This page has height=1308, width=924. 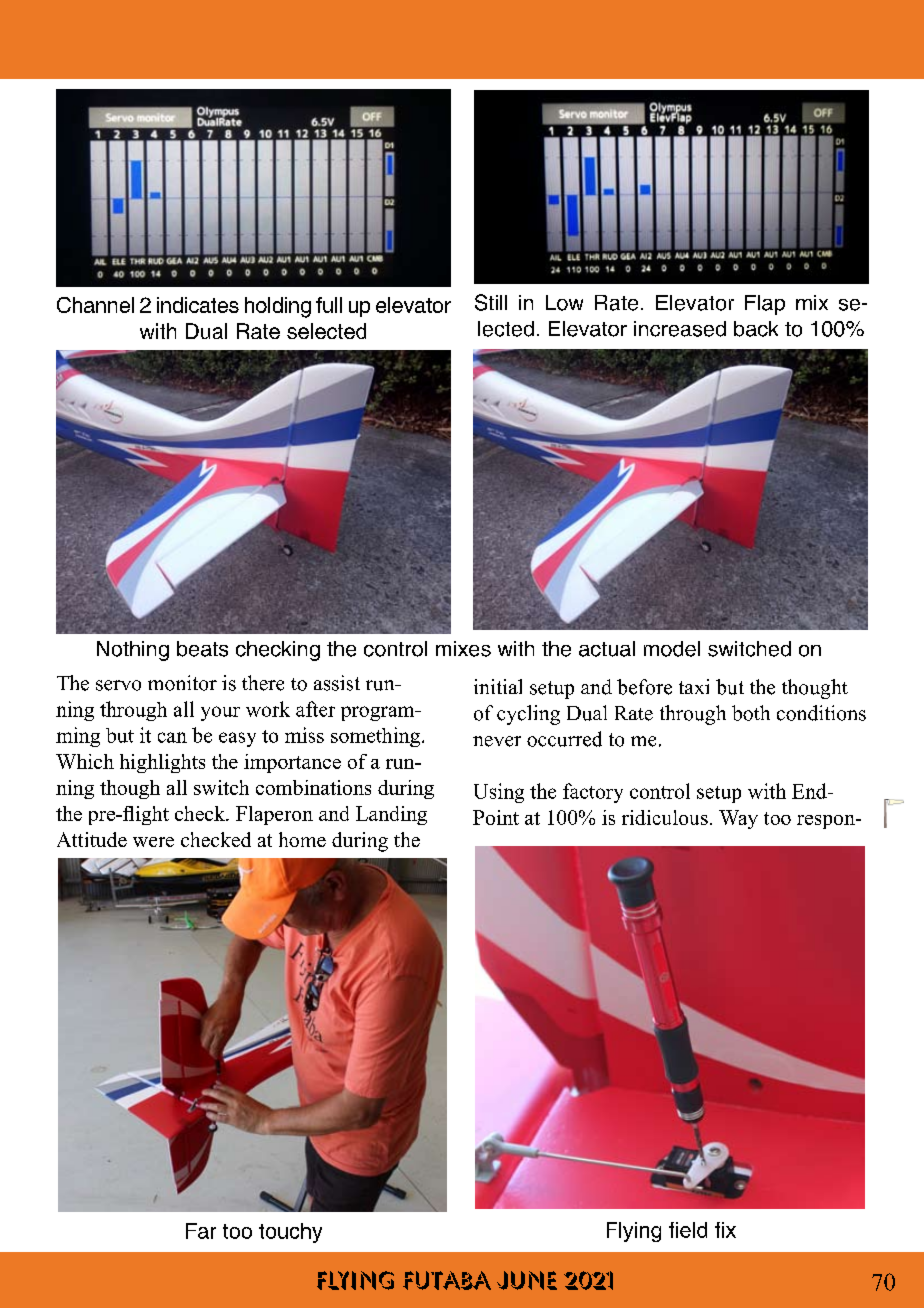 I want to click on beats, so click(x=202, y=649).
